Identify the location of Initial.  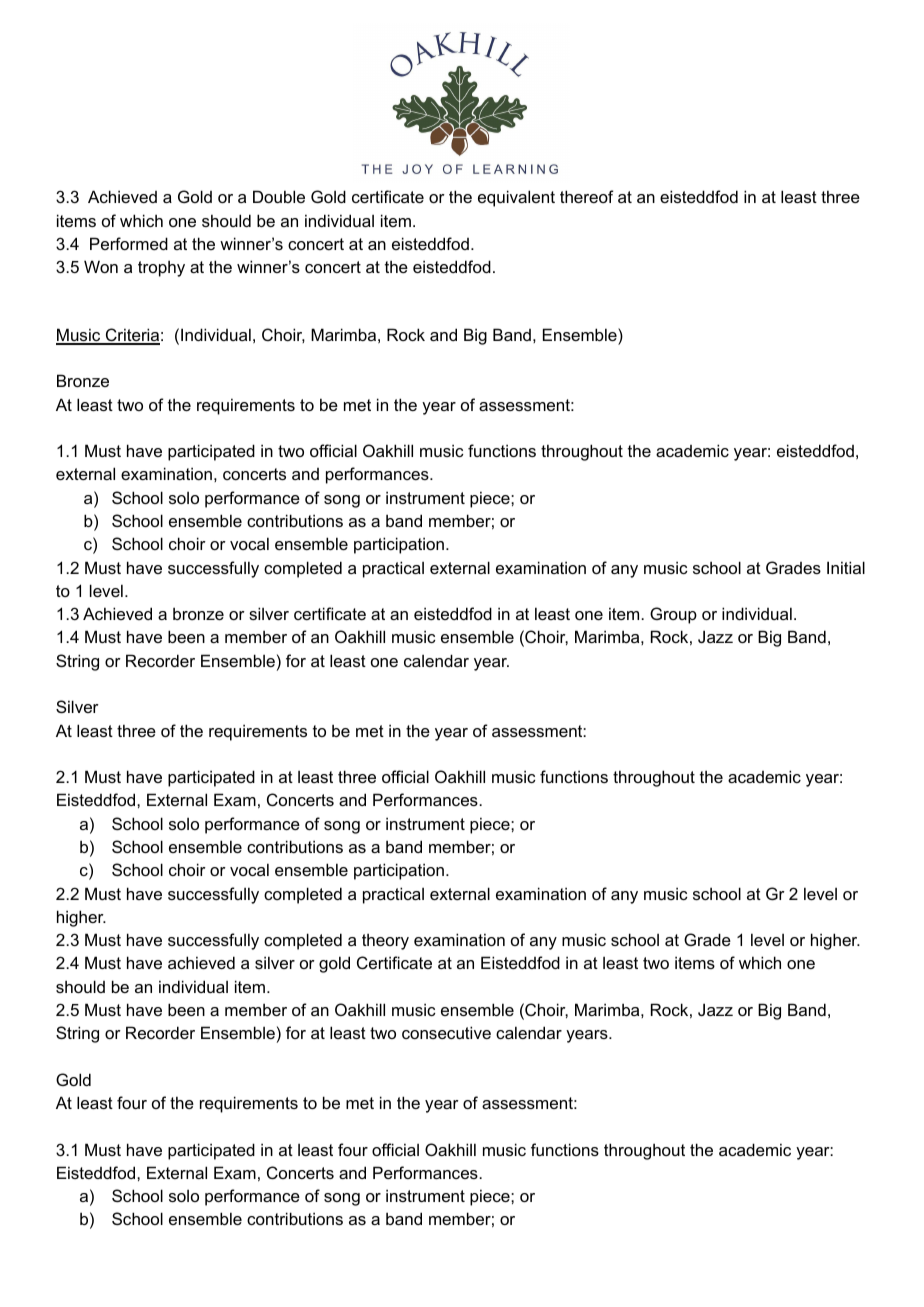
(846, 567).
